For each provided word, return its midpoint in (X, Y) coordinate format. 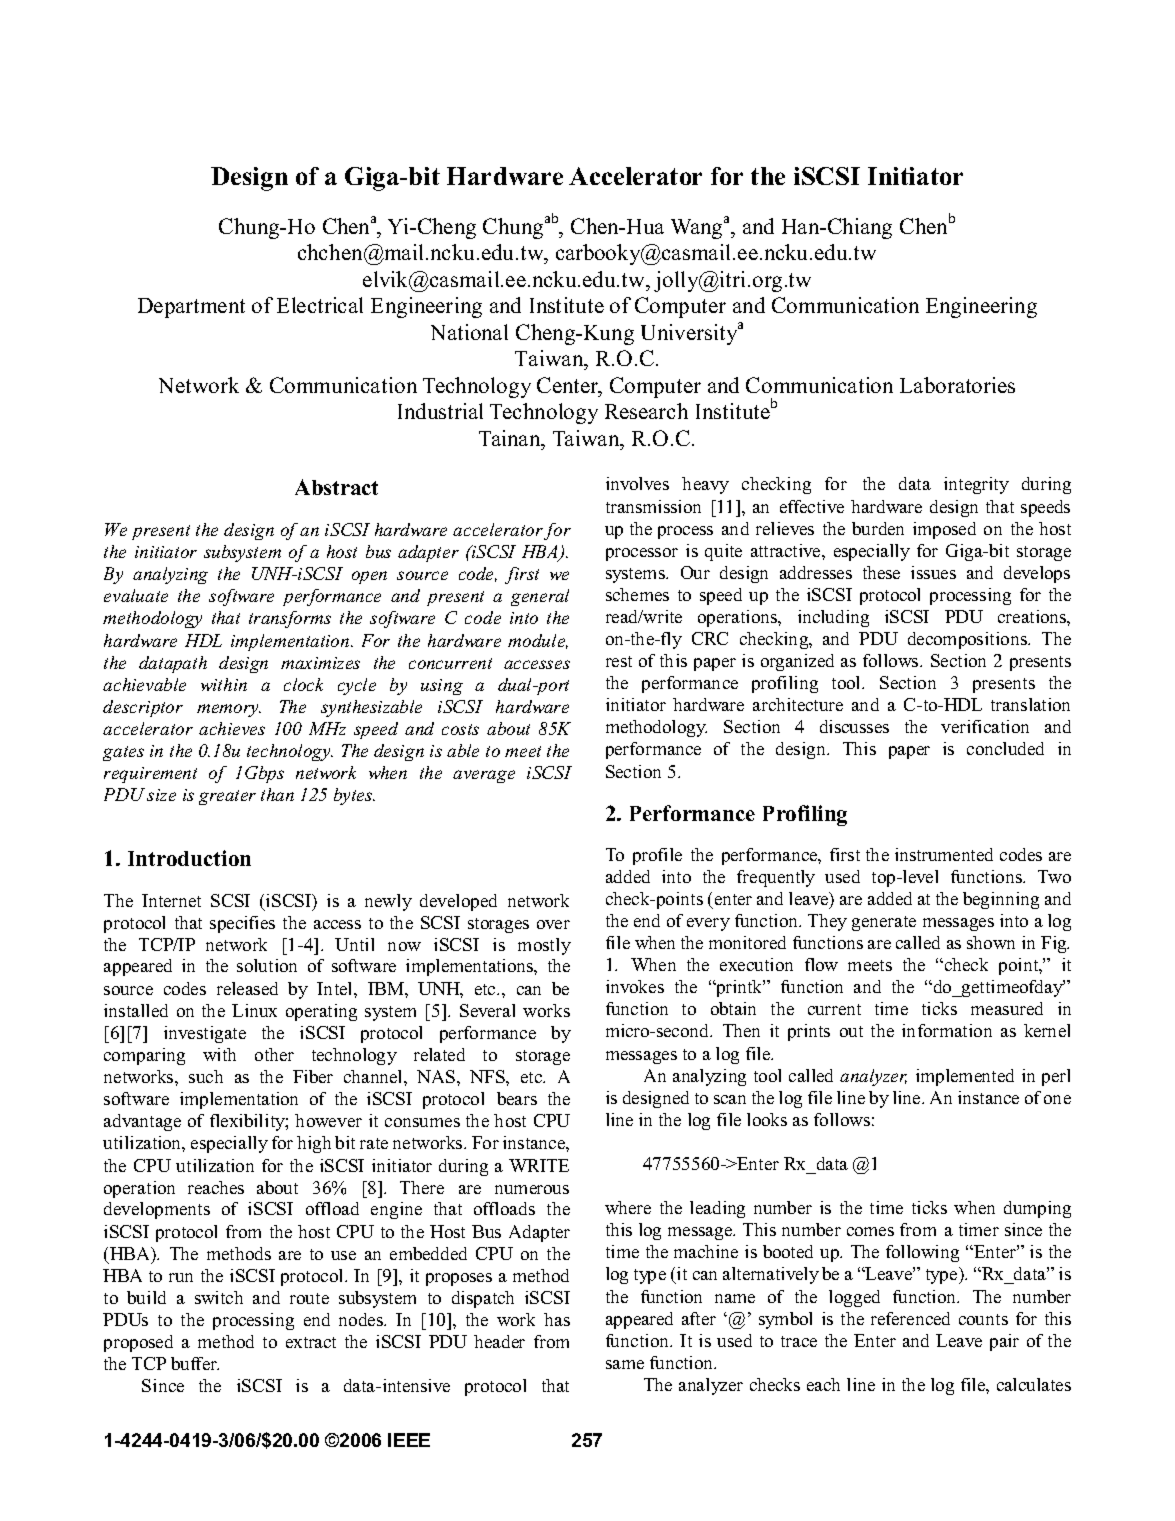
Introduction (189, 858)
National (469, 332)
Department (191, 308)
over (553, 924)
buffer (195, 1363)
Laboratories (957, 385)
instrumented (944, 854)
